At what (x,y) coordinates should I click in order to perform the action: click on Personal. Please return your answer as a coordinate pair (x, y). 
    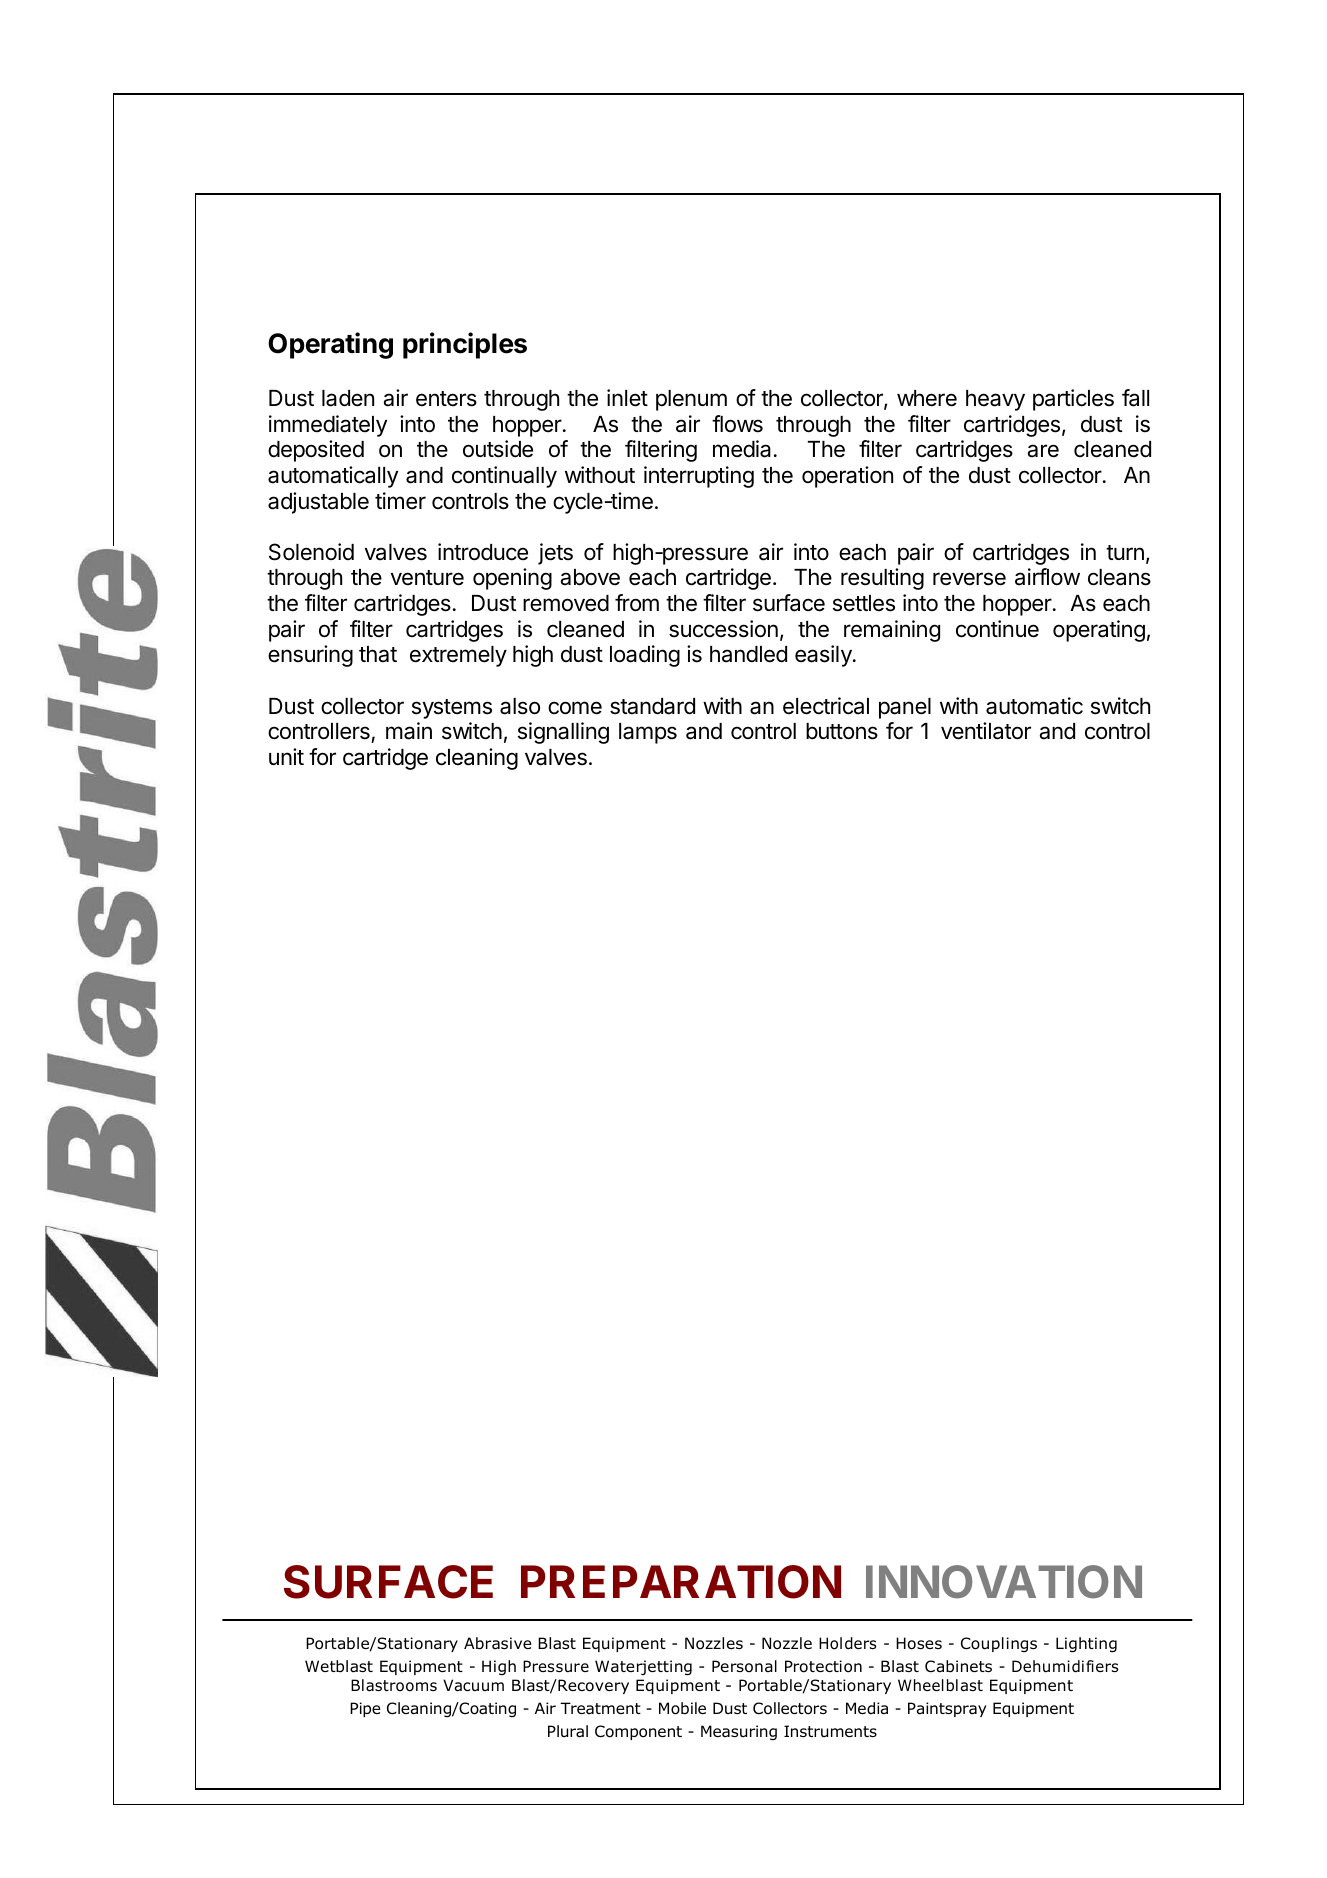
    Looking at the image, I should click on (744, 1666).
